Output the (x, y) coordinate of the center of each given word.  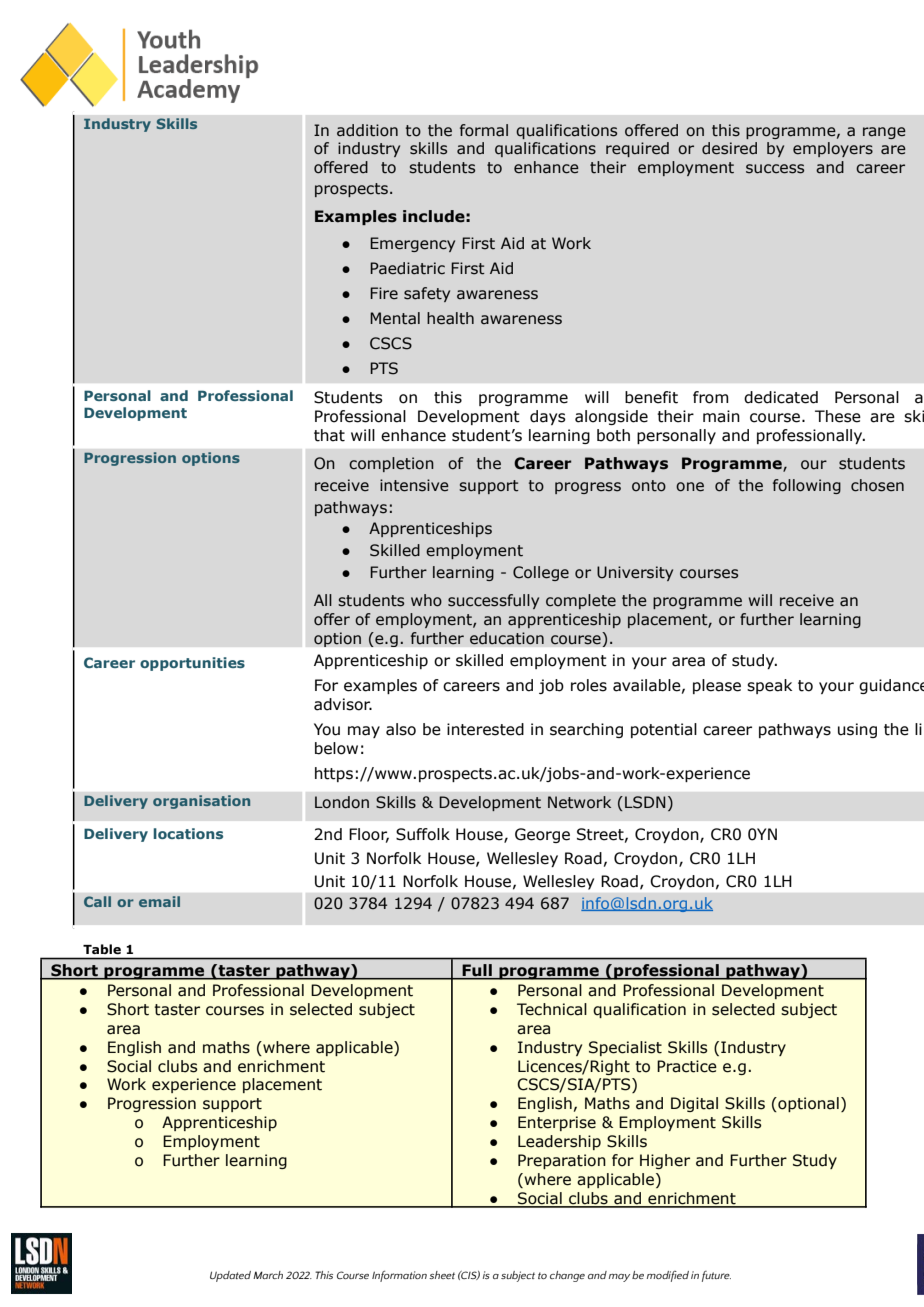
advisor (343, 704)
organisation (201, 802)
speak (769, 686)
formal (484, 130)
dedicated (781, 397)
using (857, 730)
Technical (552, 1009)
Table (102, 949)
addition (367, 130)
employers (833, 149)
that (329, 435)
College (541, 573)
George (542, 835)
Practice (687, 1066)
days (548, 417)
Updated (230, 1276)
